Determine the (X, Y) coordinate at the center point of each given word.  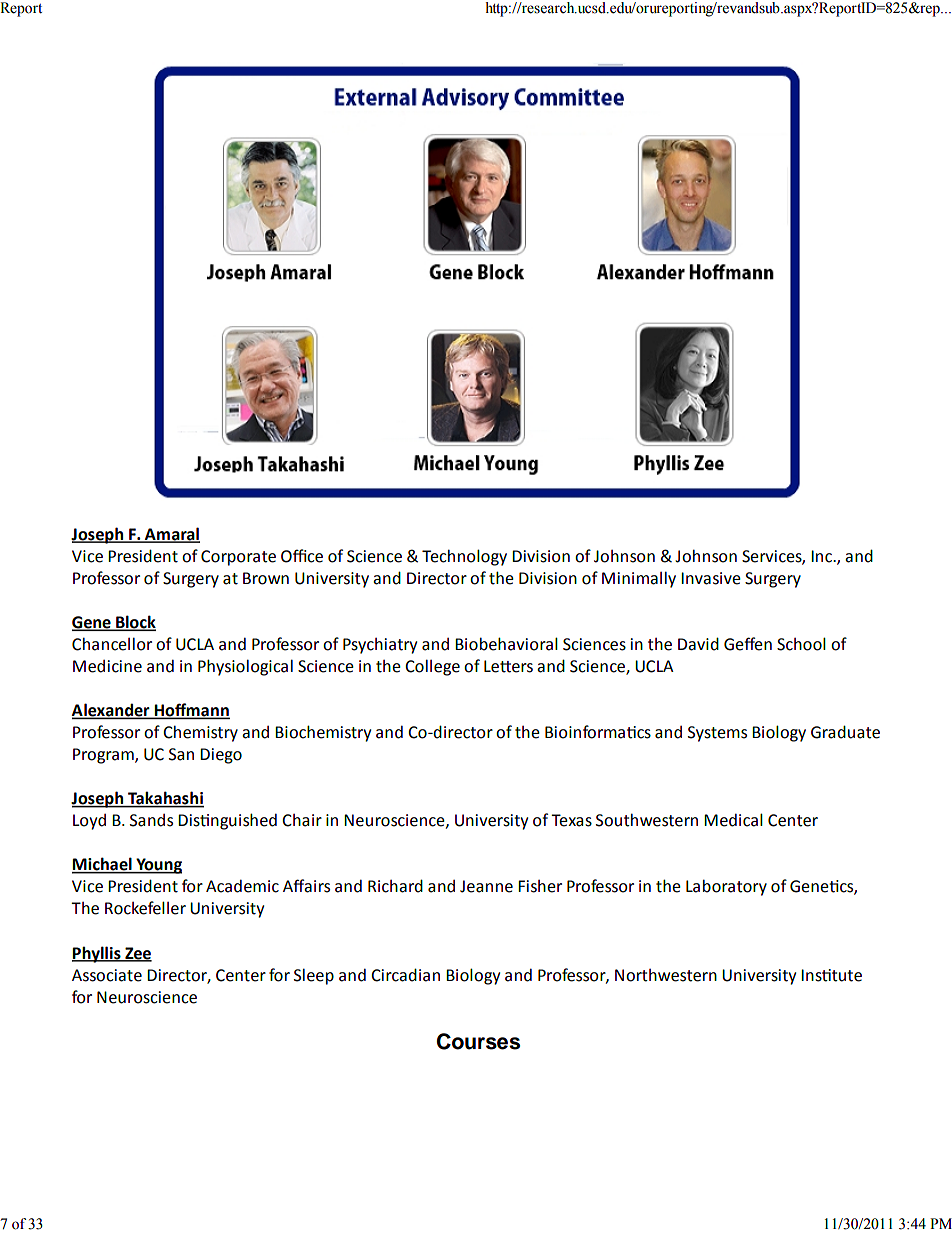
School (801, 644)
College (432, 667)
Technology (464, 557)
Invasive (711, 578)
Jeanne (486, 886)
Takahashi (165, 799)
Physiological (245, 667)
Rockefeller (145, 908)
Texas (571, 820)
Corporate (238, 558)
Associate (107, 975)
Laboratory (726, 887)
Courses (478, 1041)
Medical (733, 820)
